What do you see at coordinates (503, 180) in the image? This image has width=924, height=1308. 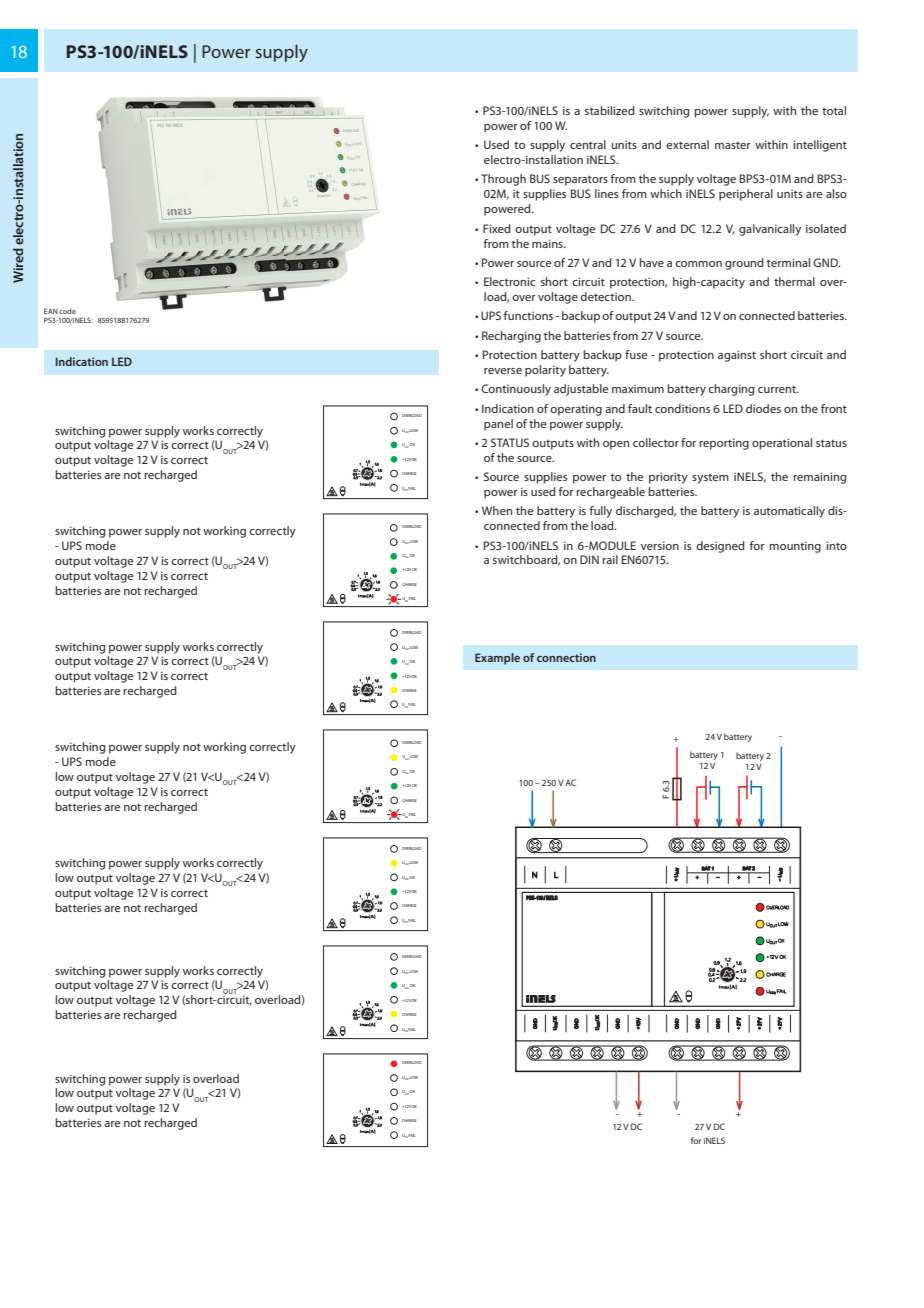 I see `Through` at bounding box center [503, 180].
